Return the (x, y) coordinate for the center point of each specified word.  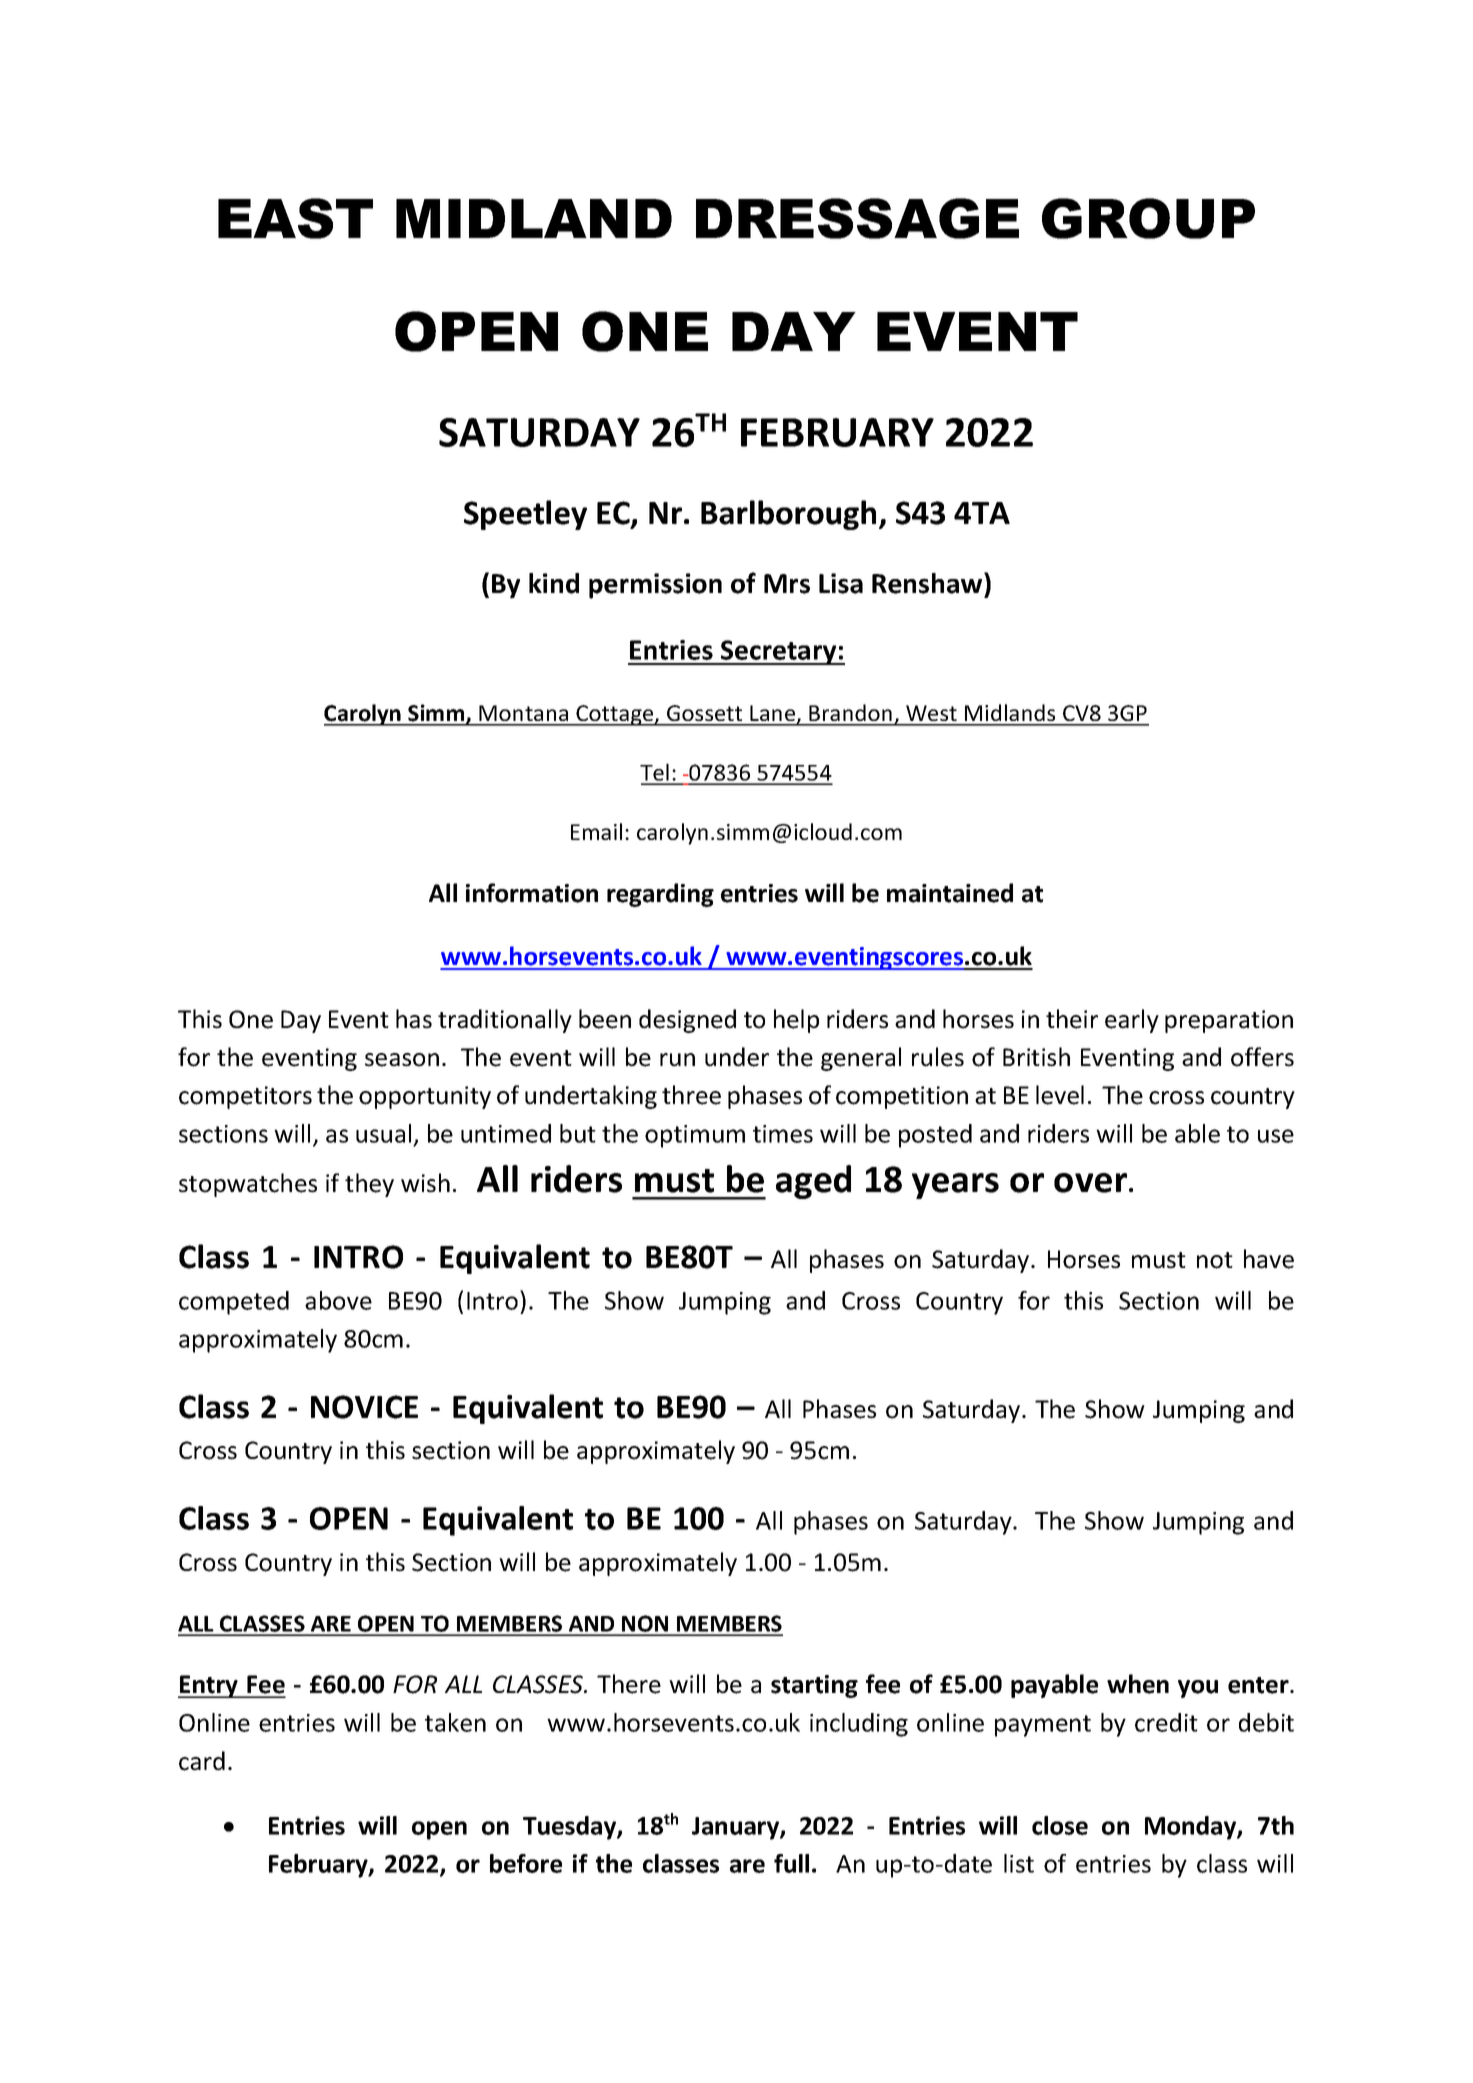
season (402, 1060)
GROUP (1148, 218)
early (1132, 1021)
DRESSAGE (857, 218)
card (202, 1761)
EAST (295, 218)
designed (687, 1021)
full (791, 1863)
